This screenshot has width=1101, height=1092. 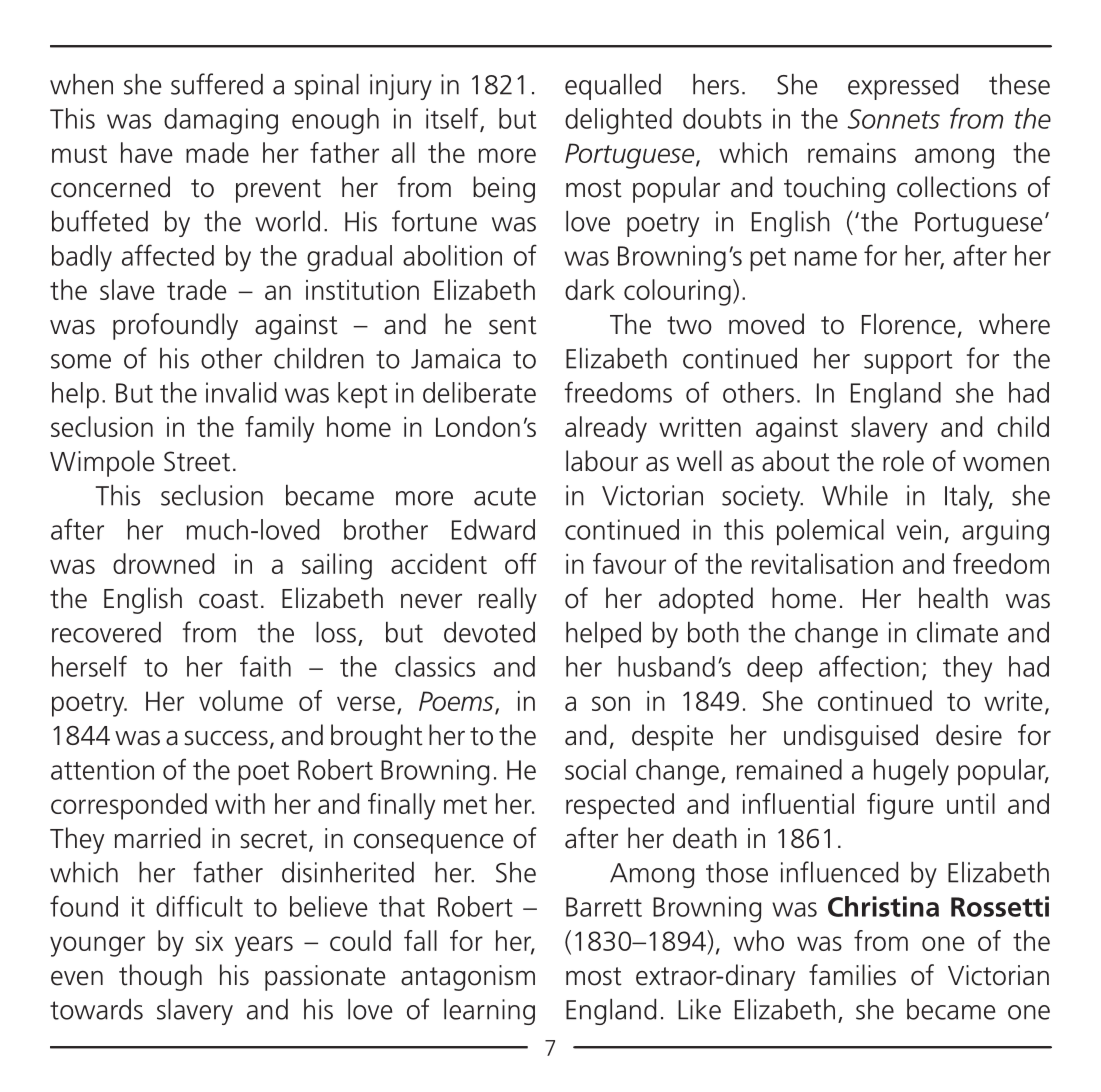 I want to click on support, so click(x=908, y=362).
